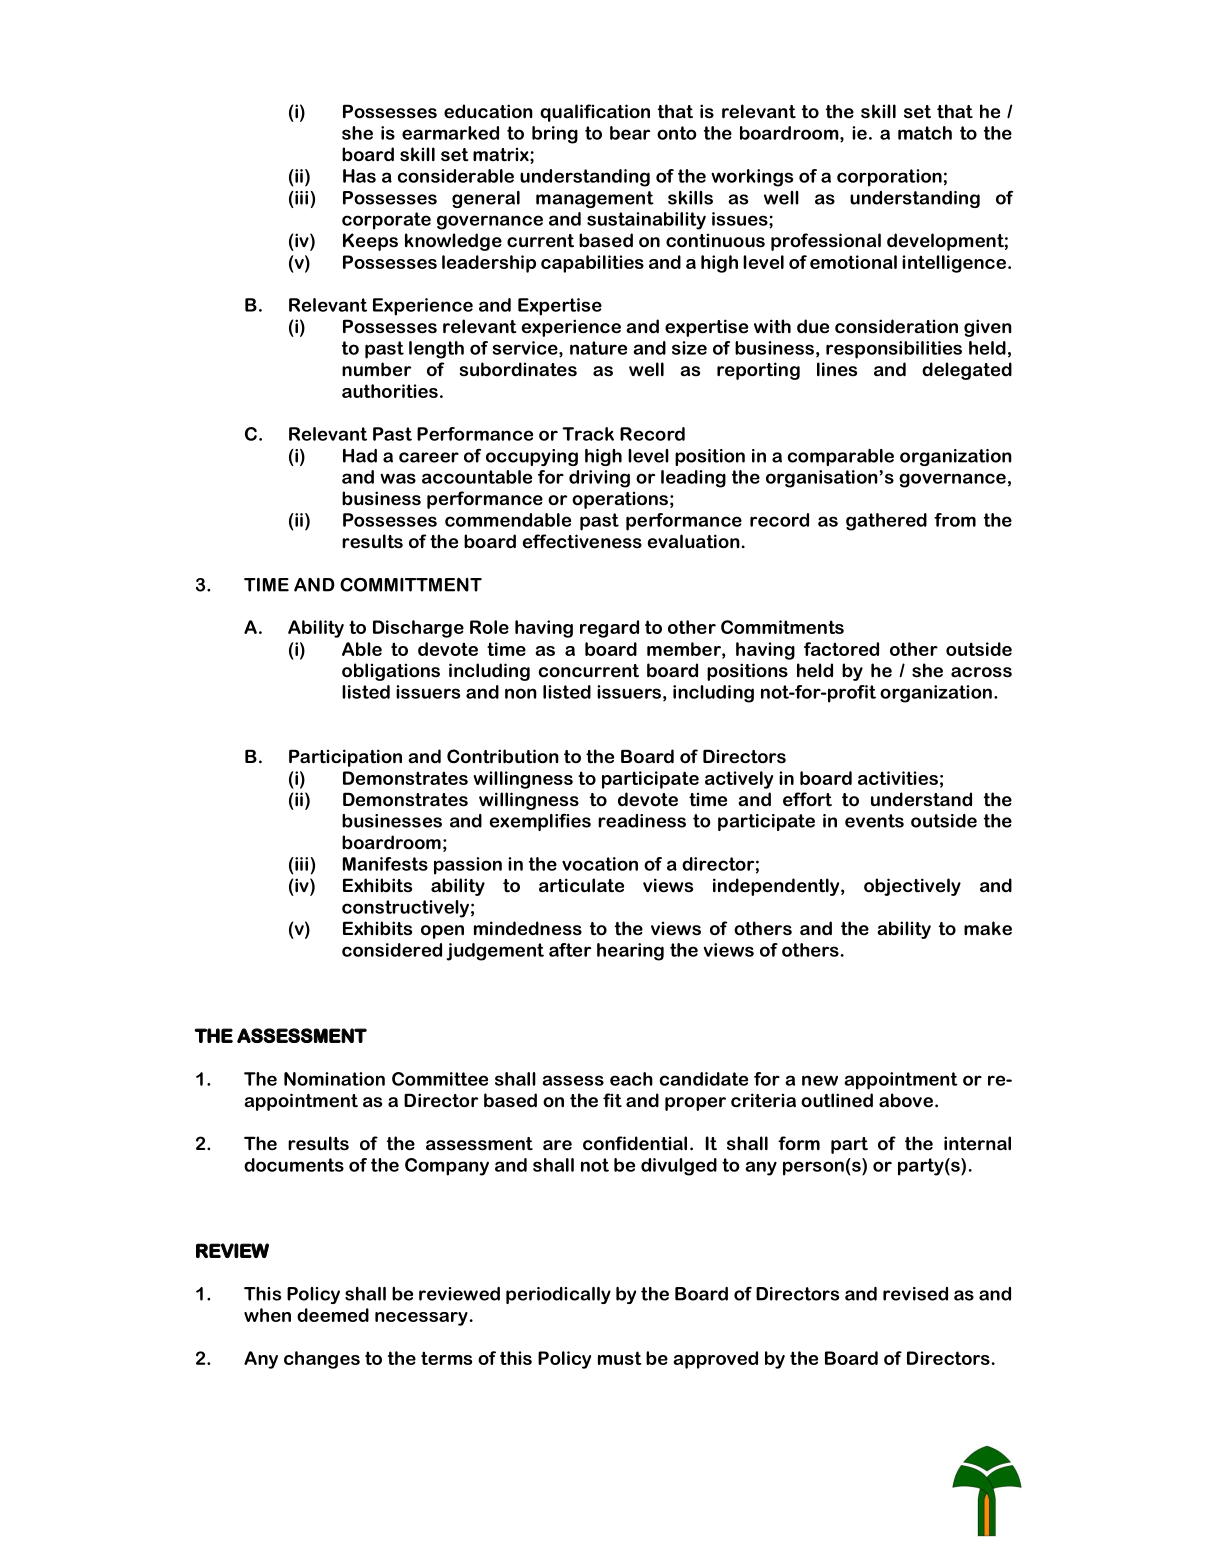  Describe the element at coordinates (391, 672) in the screenshot. I see `obligations` at that location.
